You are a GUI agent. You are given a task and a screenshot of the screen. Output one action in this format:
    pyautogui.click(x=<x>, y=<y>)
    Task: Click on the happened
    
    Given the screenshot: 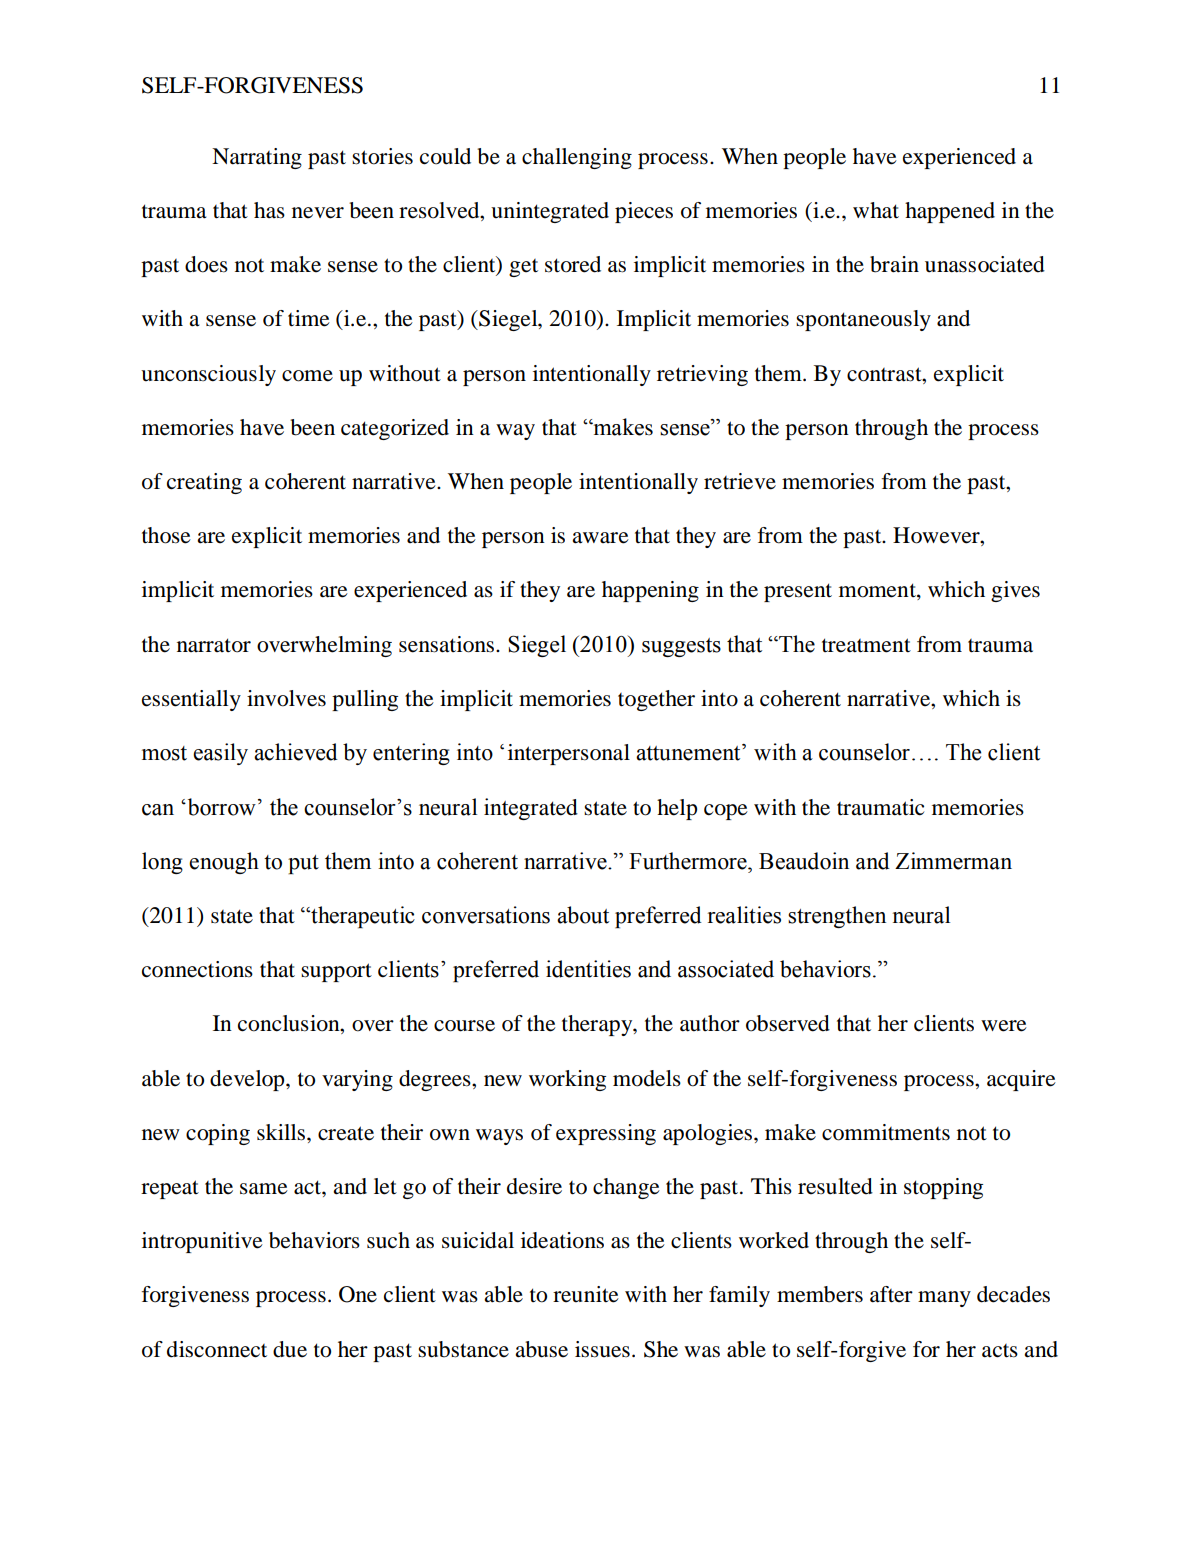 What is the action you would take?
    pyautogui.click(x=950, y=212)
